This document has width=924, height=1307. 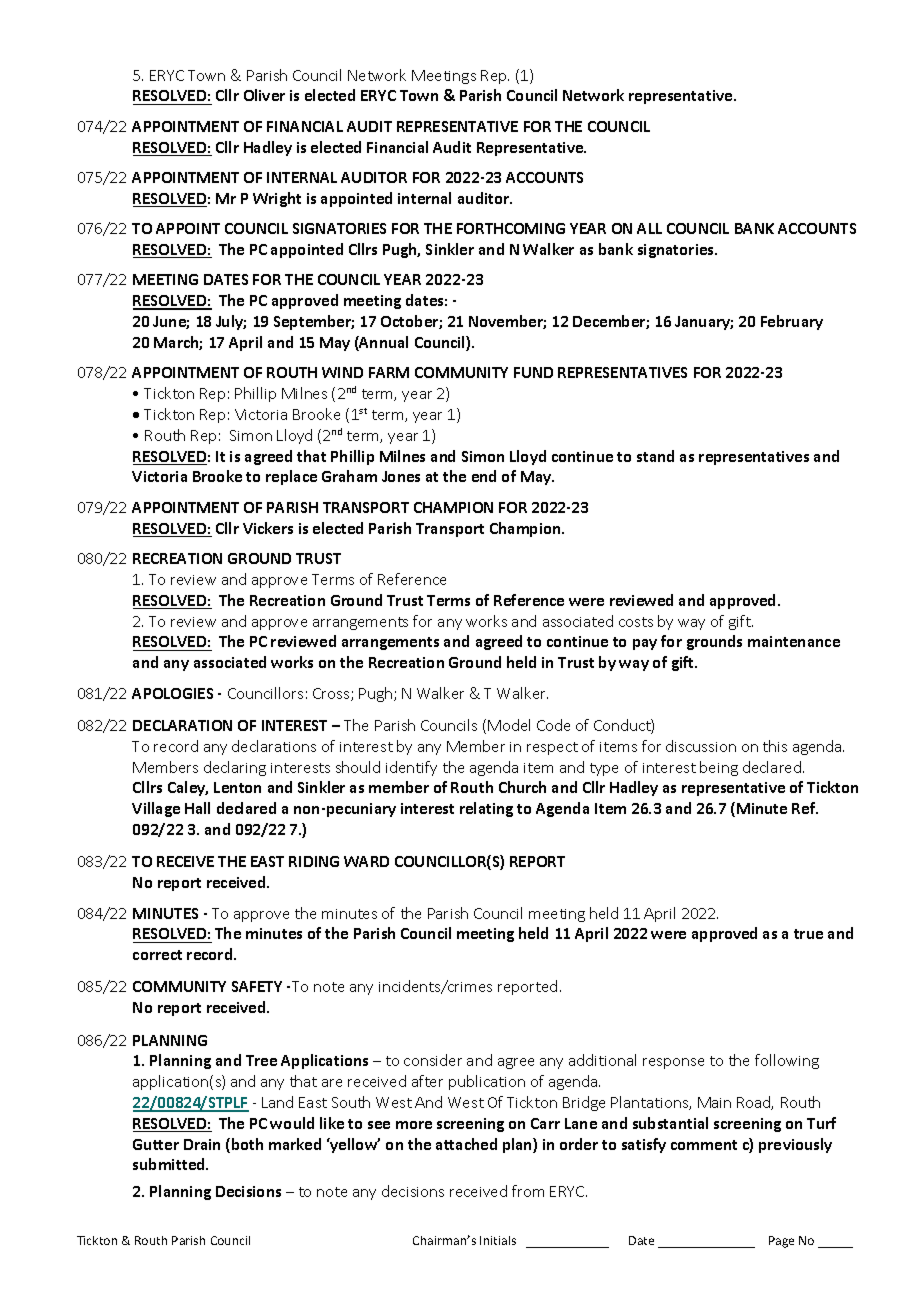 What do you see at coordinates (775, 746) in the document?
I see `this` at bounding box center [775, 746].
